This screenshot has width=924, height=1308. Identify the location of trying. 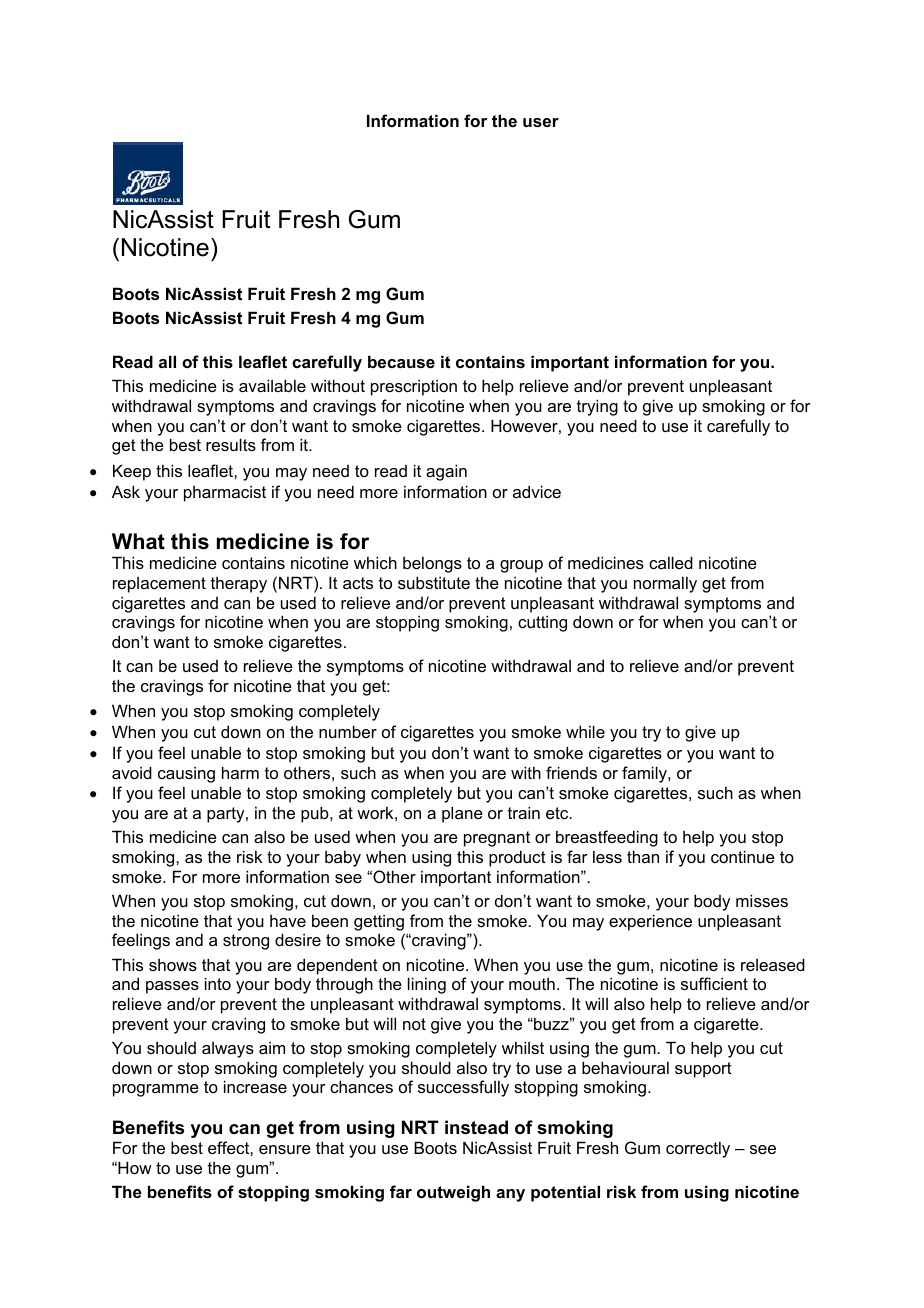
(597, 407).
